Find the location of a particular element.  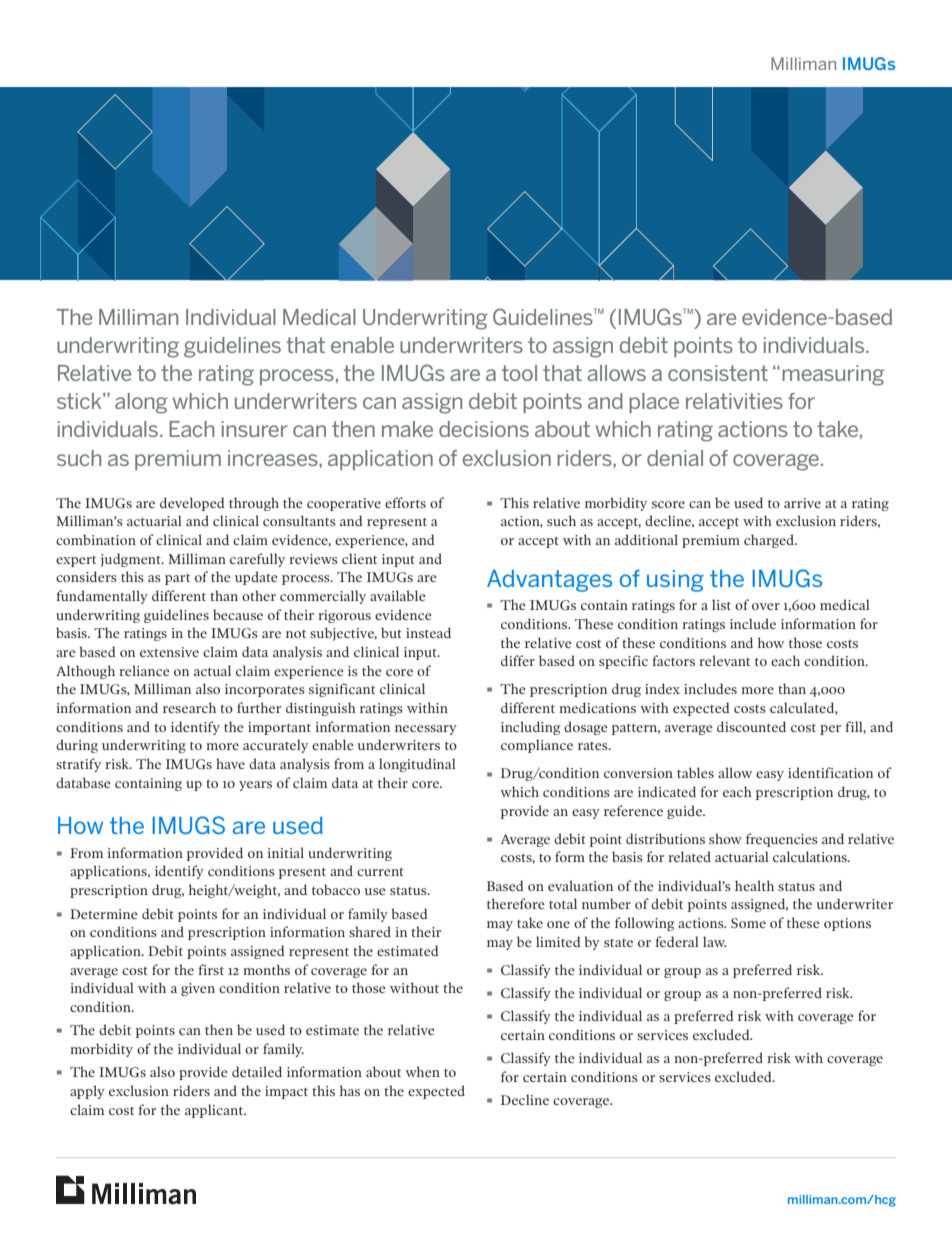

applicant is located at coordinates (215, 1111).
